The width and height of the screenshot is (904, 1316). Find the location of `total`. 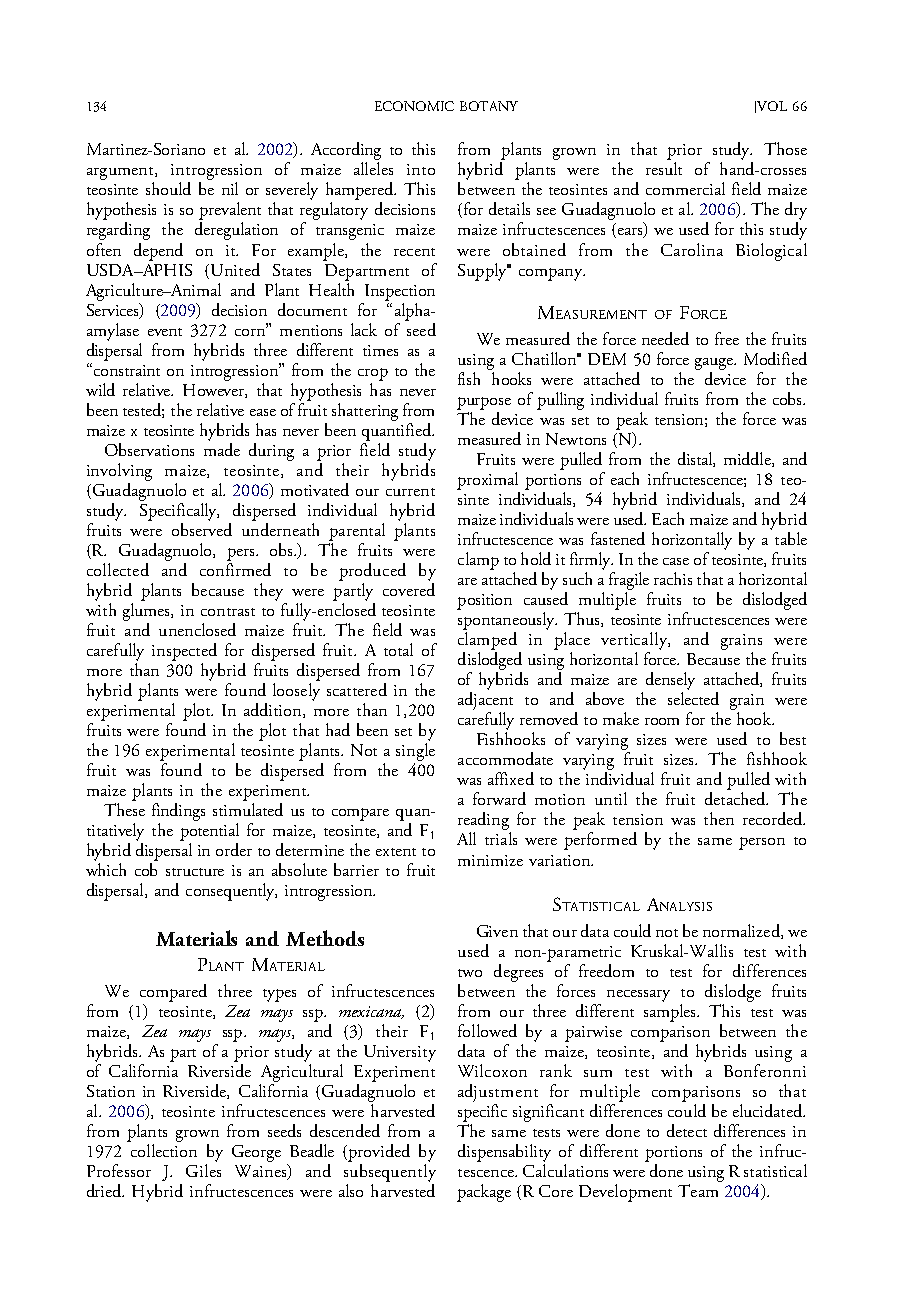

total is located at coordinates (398, 649).
